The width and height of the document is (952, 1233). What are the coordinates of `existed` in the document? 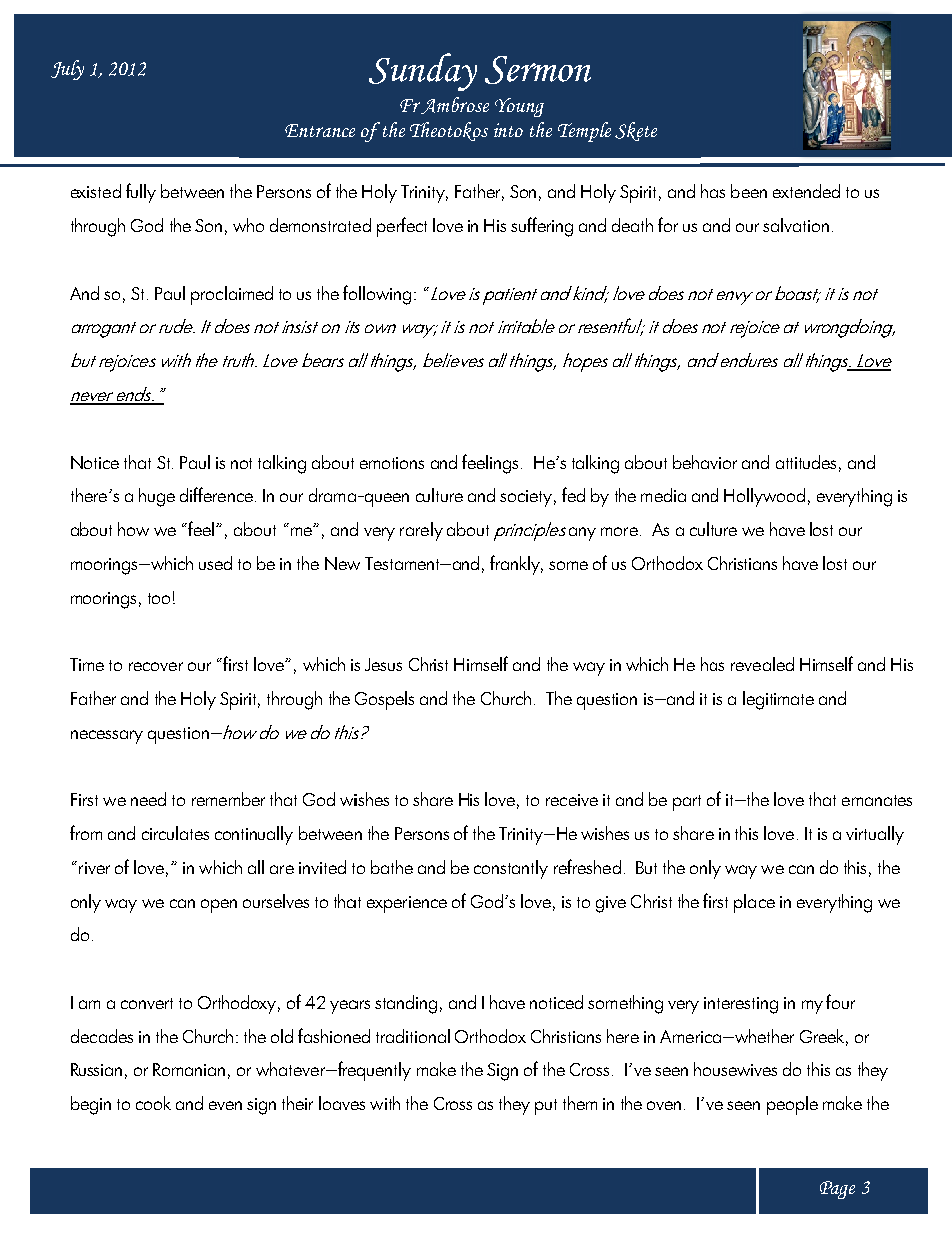 It's located at (96, 191).
